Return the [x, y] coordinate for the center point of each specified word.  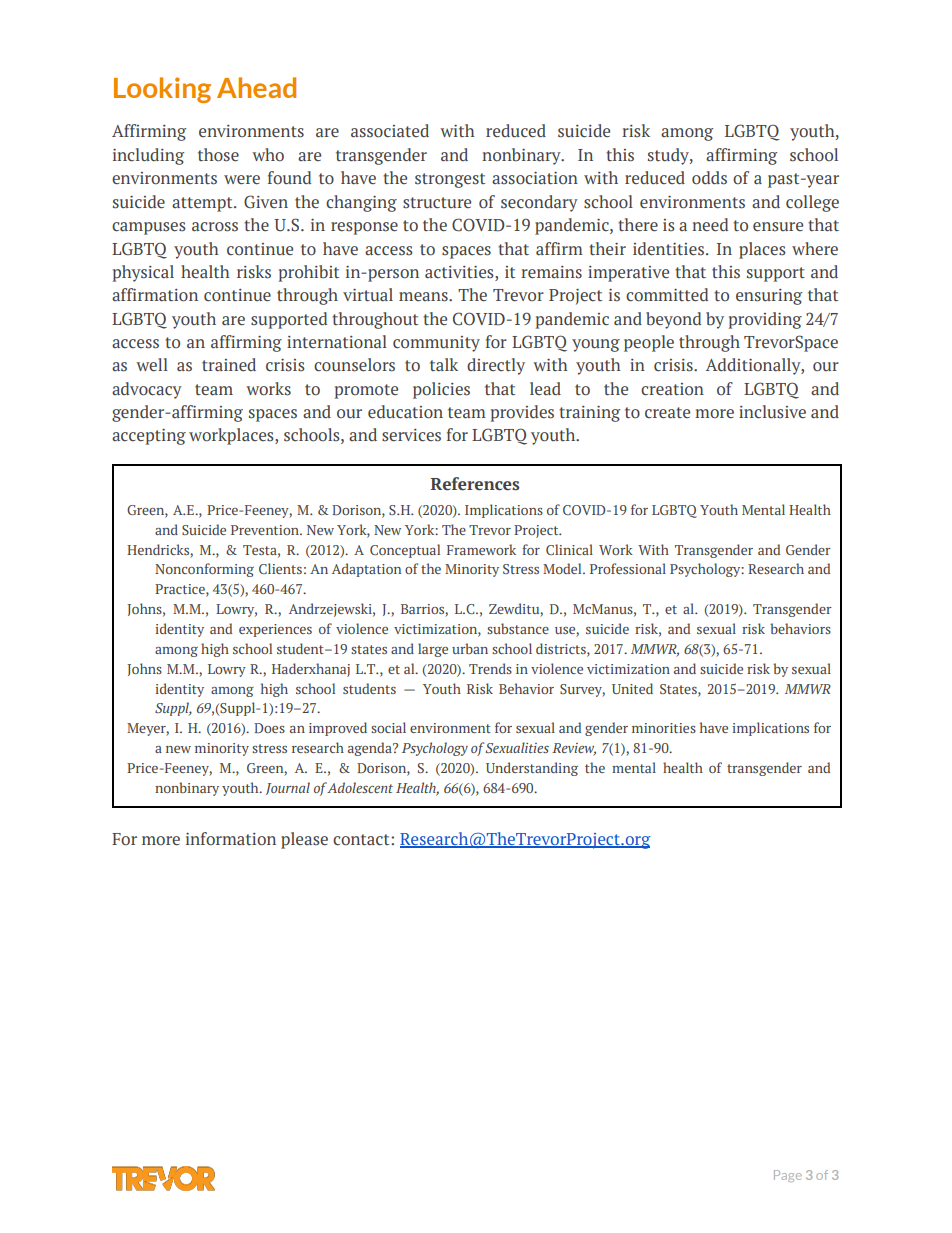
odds [709, 178]
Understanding [532, 769]
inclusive [772, 412]
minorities [664, 728]
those [218, 155]
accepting [149, 437]
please [304, 840]
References [475, 484]
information [231, 839]
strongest [450, 180]
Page [788, 1176]
